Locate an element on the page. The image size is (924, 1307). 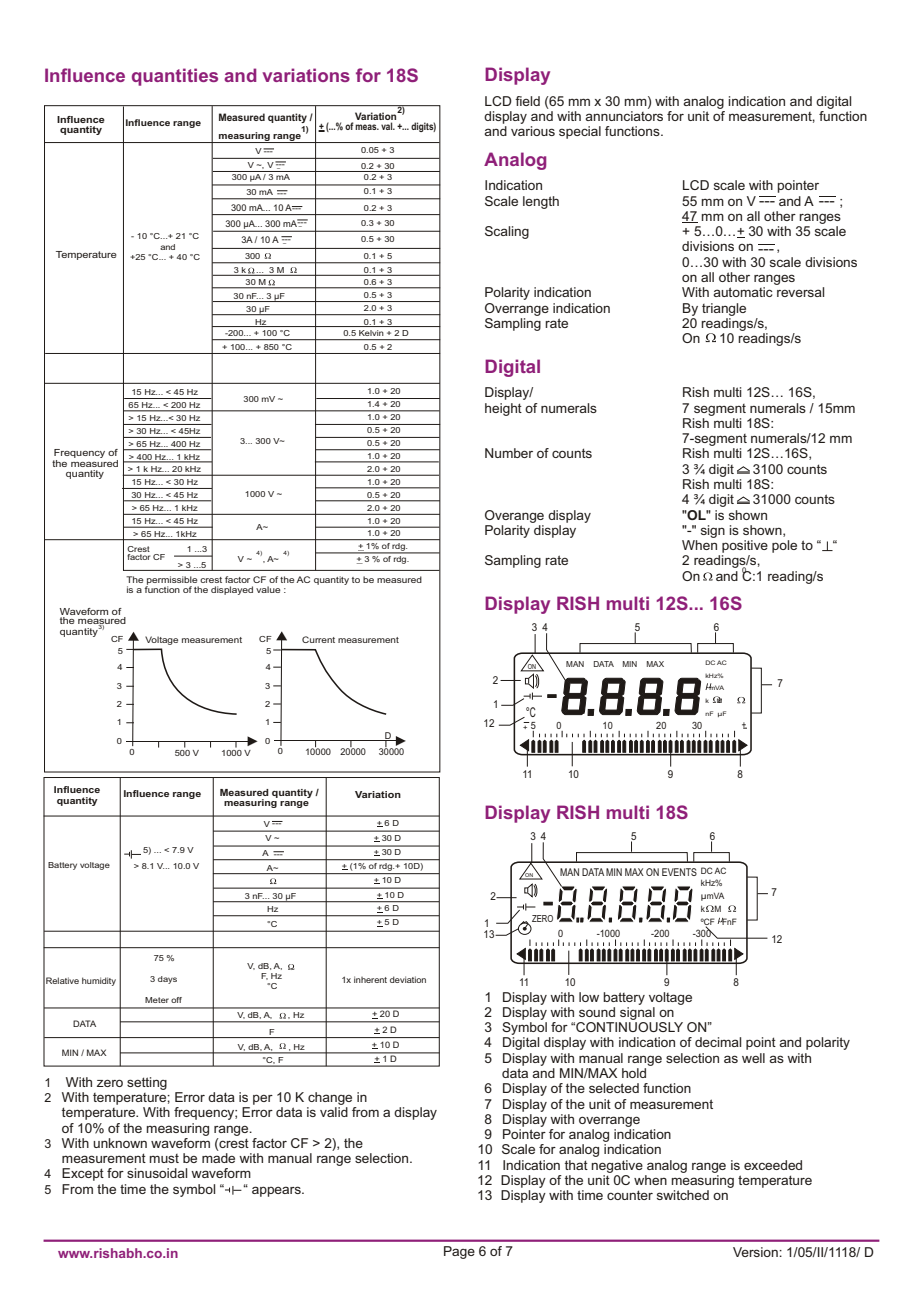
days is located at coordinates (167, 980).
